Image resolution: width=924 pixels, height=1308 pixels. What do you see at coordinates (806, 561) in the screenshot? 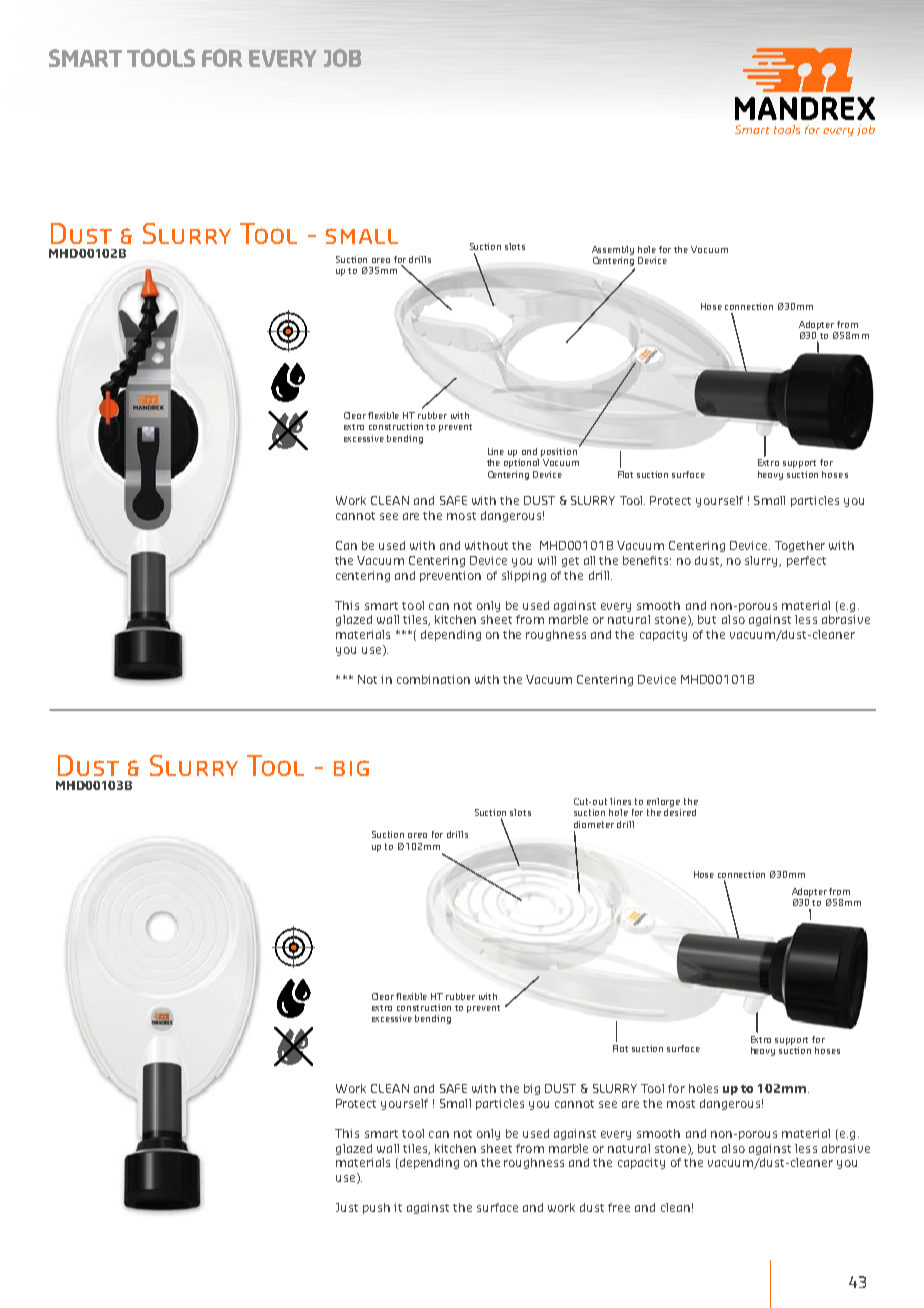
I see `perfect` at bounding box center [806, 561].
